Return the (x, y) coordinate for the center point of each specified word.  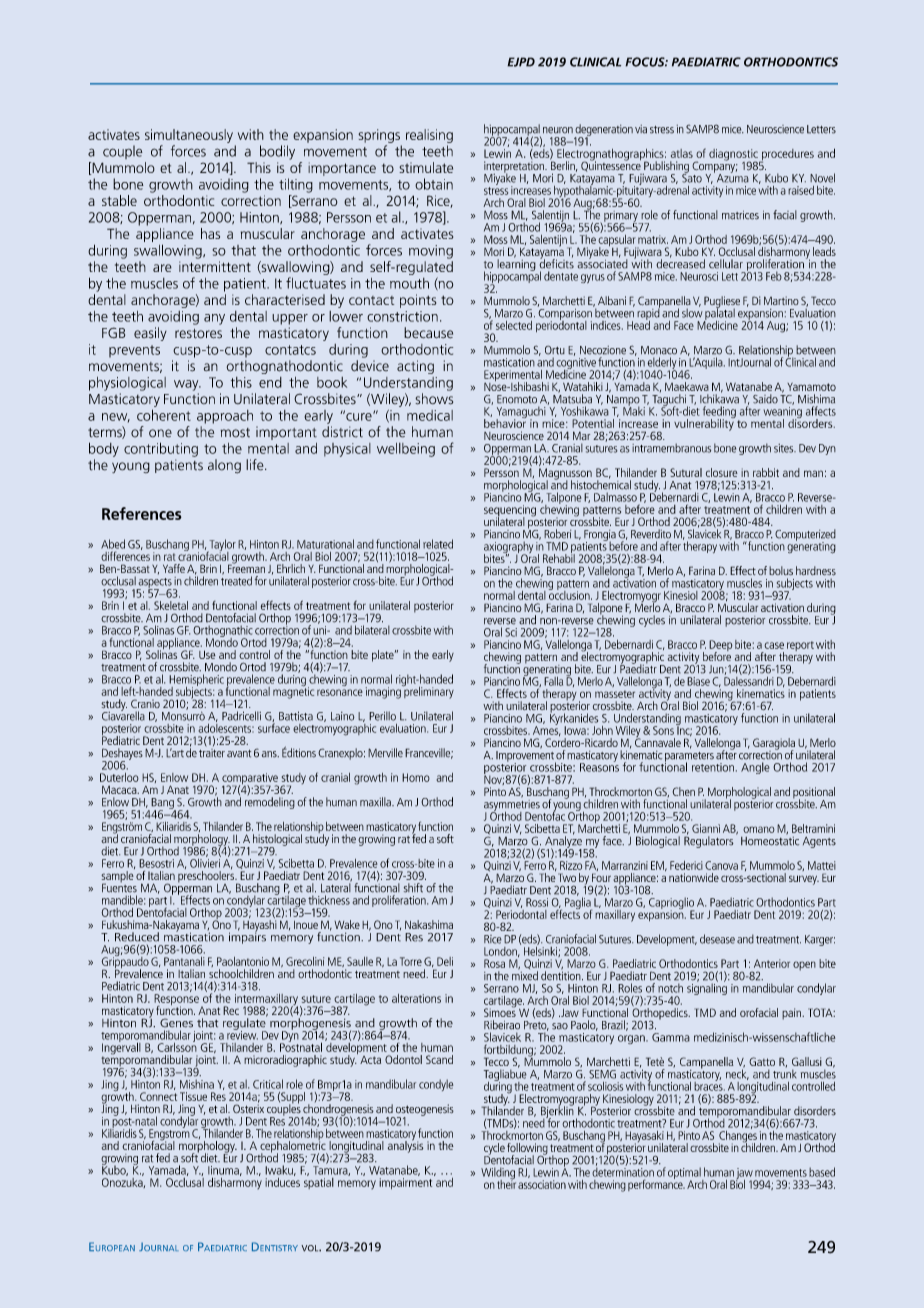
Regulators (709, 841)
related (438, 544)
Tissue (193, 1096)
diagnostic (734, 156)
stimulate (426, 167)
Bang (162, 804)
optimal (685, 1174)
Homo (416, 777)
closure (722, 472)
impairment (405, 1183)
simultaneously (189, 136)
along (224, 466)
